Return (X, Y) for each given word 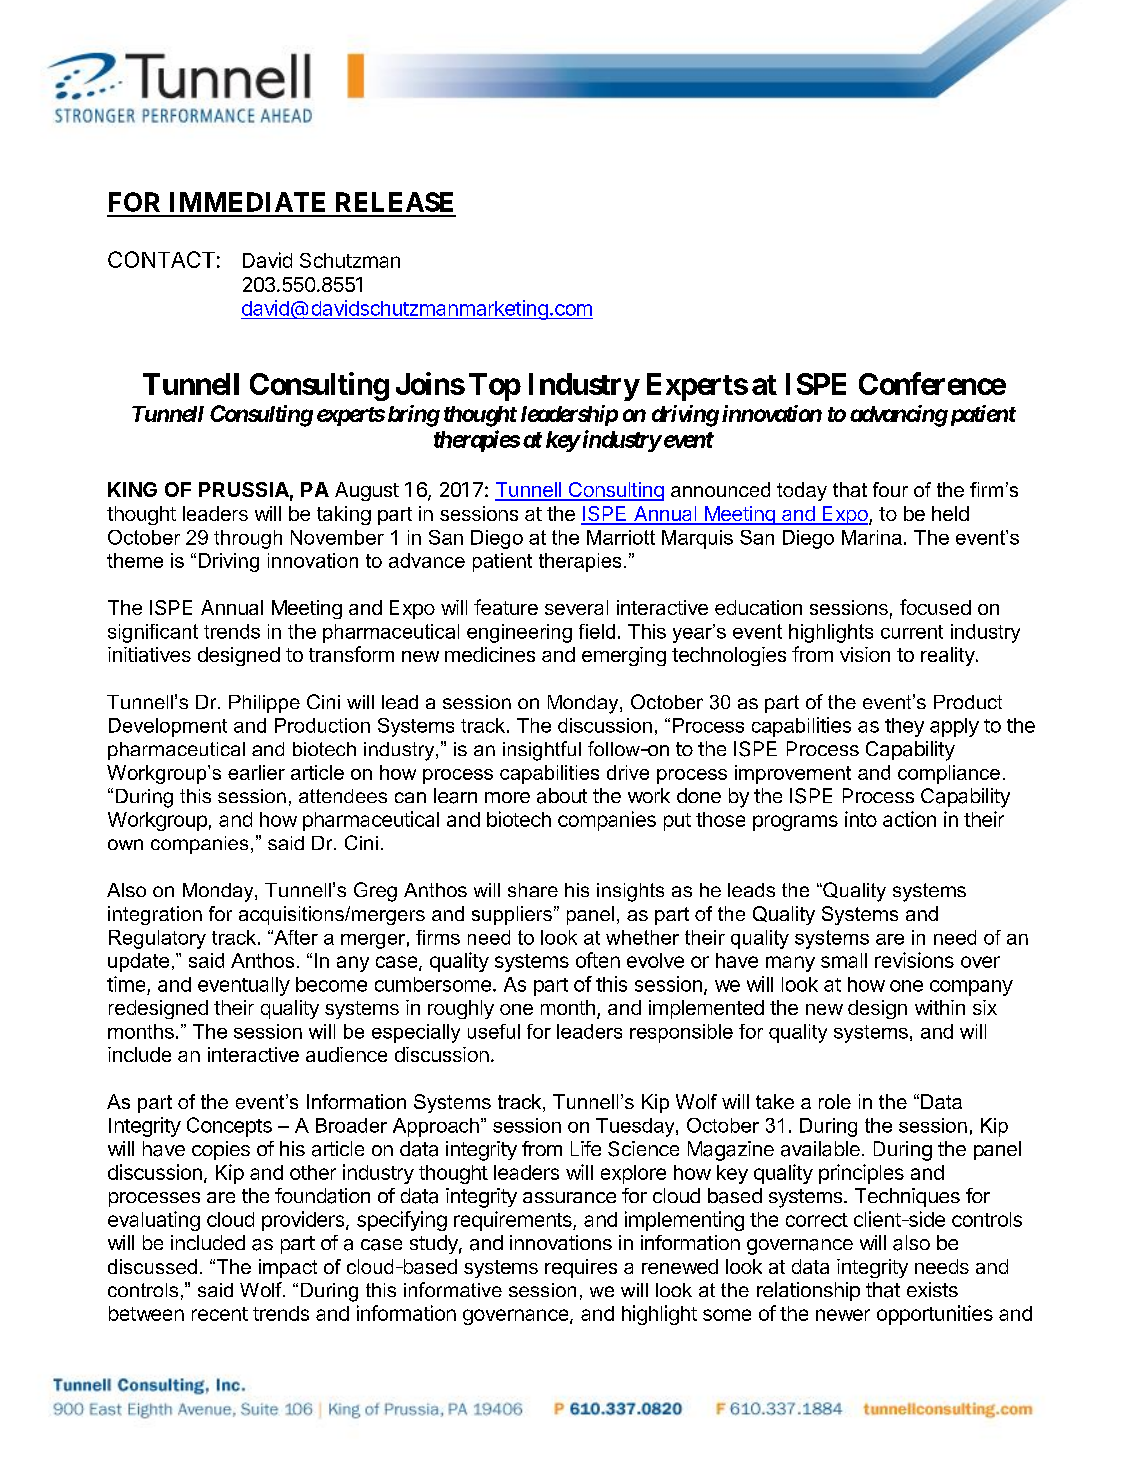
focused (935, 607)
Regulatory (157, 939)
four (890, 489)
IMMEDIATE (247, 202)
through (248, 539)
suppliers (512, 915)
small (844, 960)
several (576, 607)
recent (220, 1314)
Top (495, 387)
